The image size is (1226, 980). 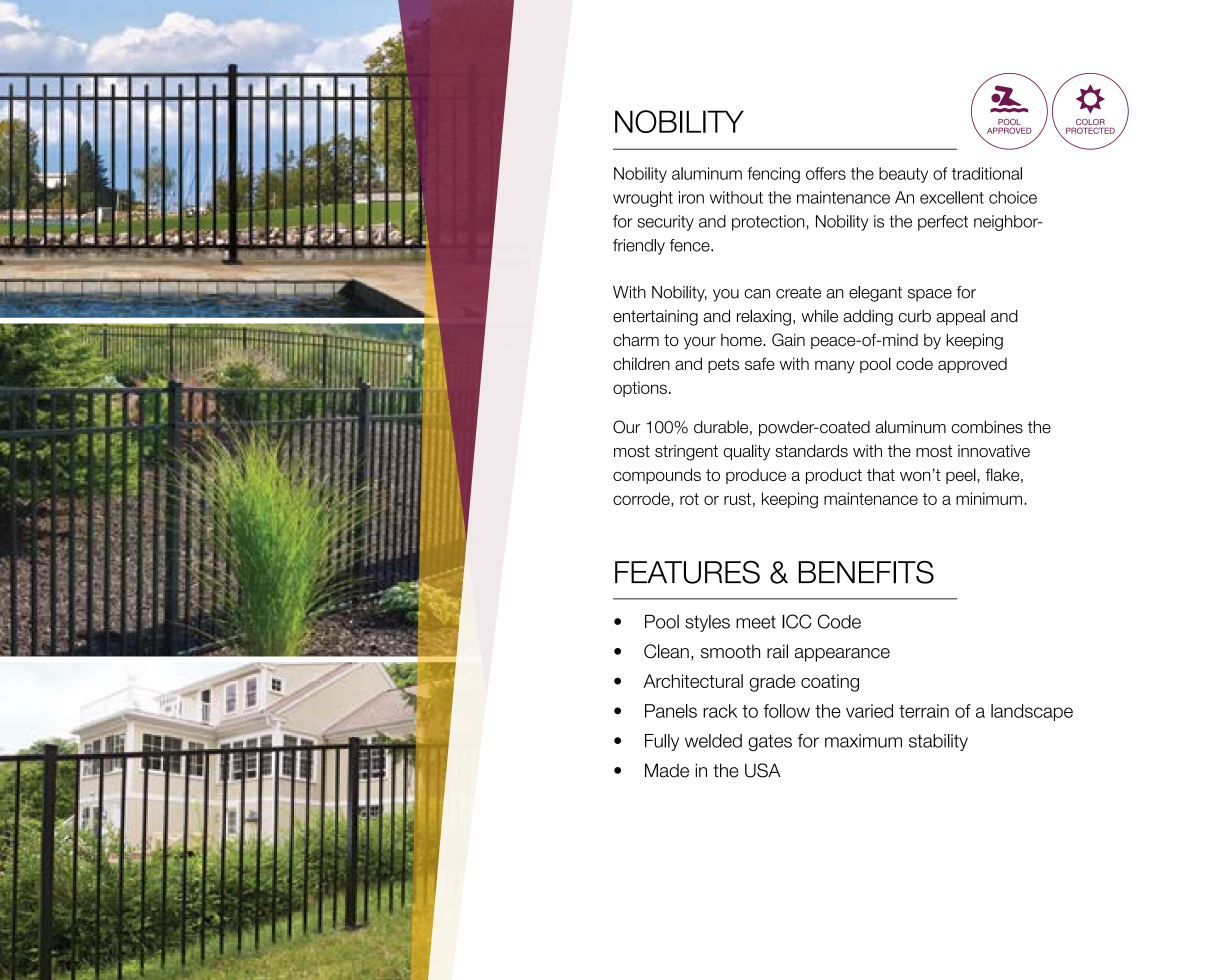 What do you see at coordinates (987, 427) in the screenshot?
I see `combines` at bounding box center [987, 427].
